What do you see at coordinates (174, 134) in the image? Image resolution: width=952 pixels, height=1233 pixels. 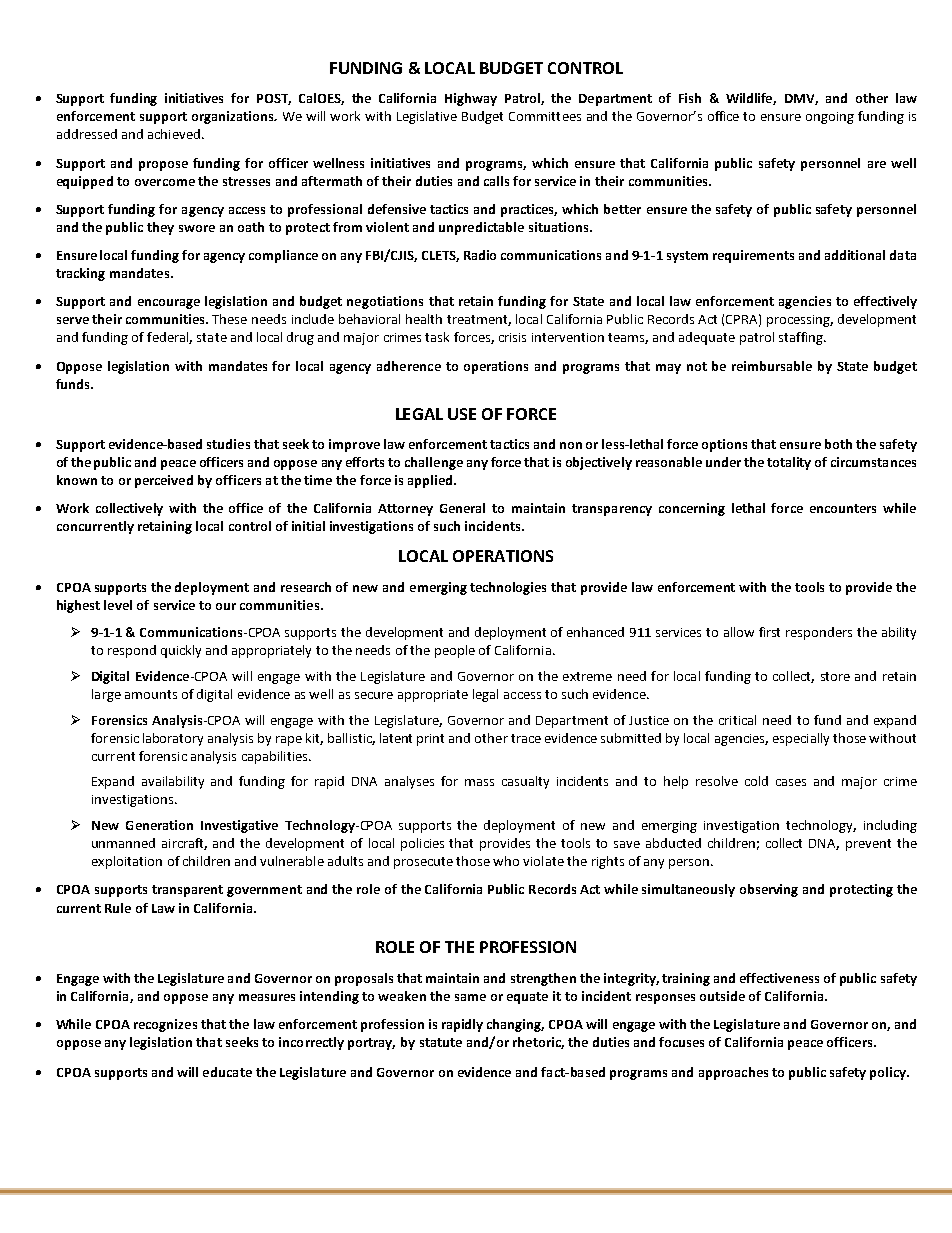 I see `achieved` at bounding box center [174, 134].
